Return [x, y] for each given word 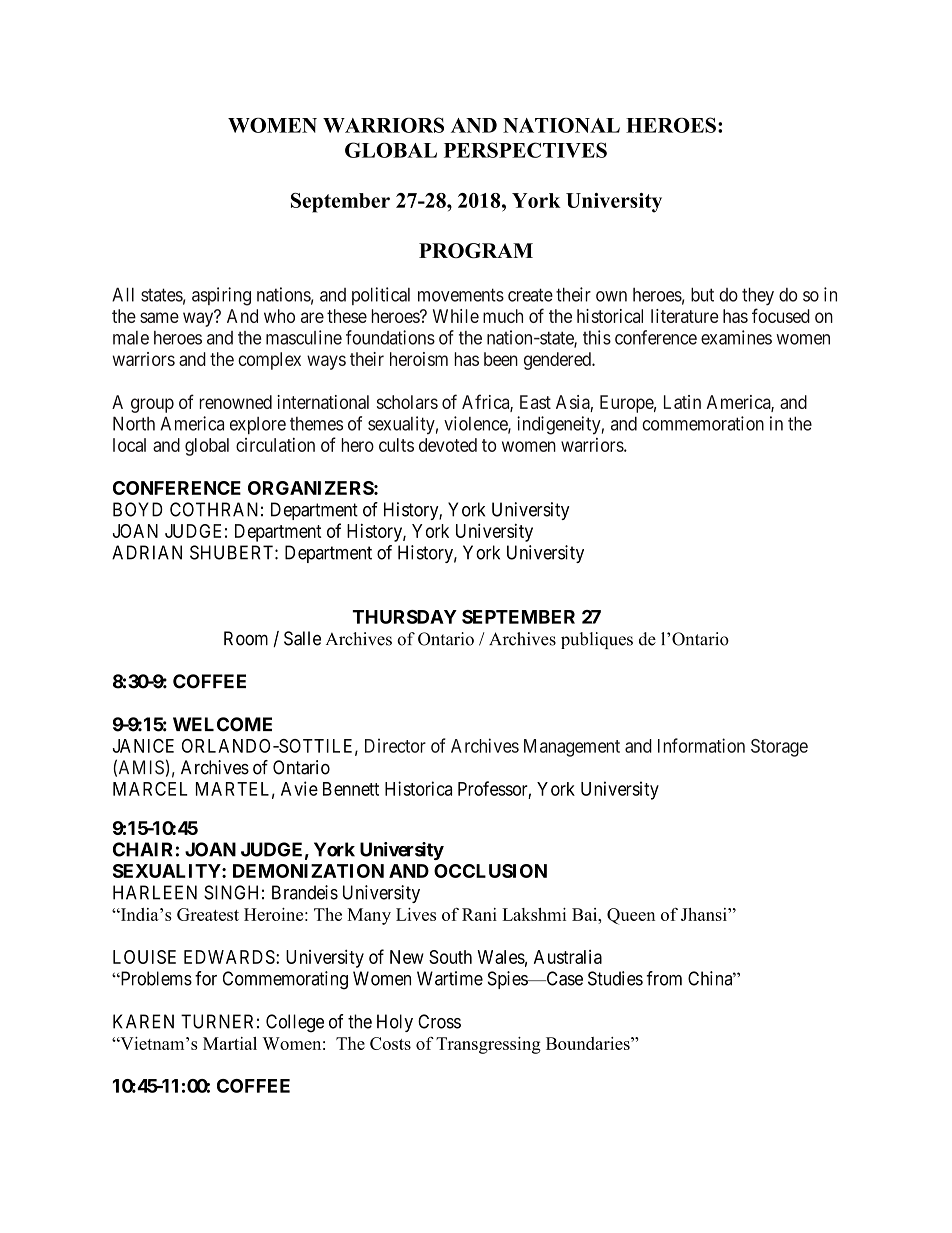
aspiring [221, 296]
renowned [235, 402]
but [702, 294]
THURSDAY [404, 617]
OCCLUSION [490, 871]
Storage [779, 748]
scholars [407, 402]
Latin [682, 402]
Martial [230, 1043]
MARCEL [150, 789]
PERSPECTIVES [525, 150]
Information [701, 745]
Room [246, 638]
